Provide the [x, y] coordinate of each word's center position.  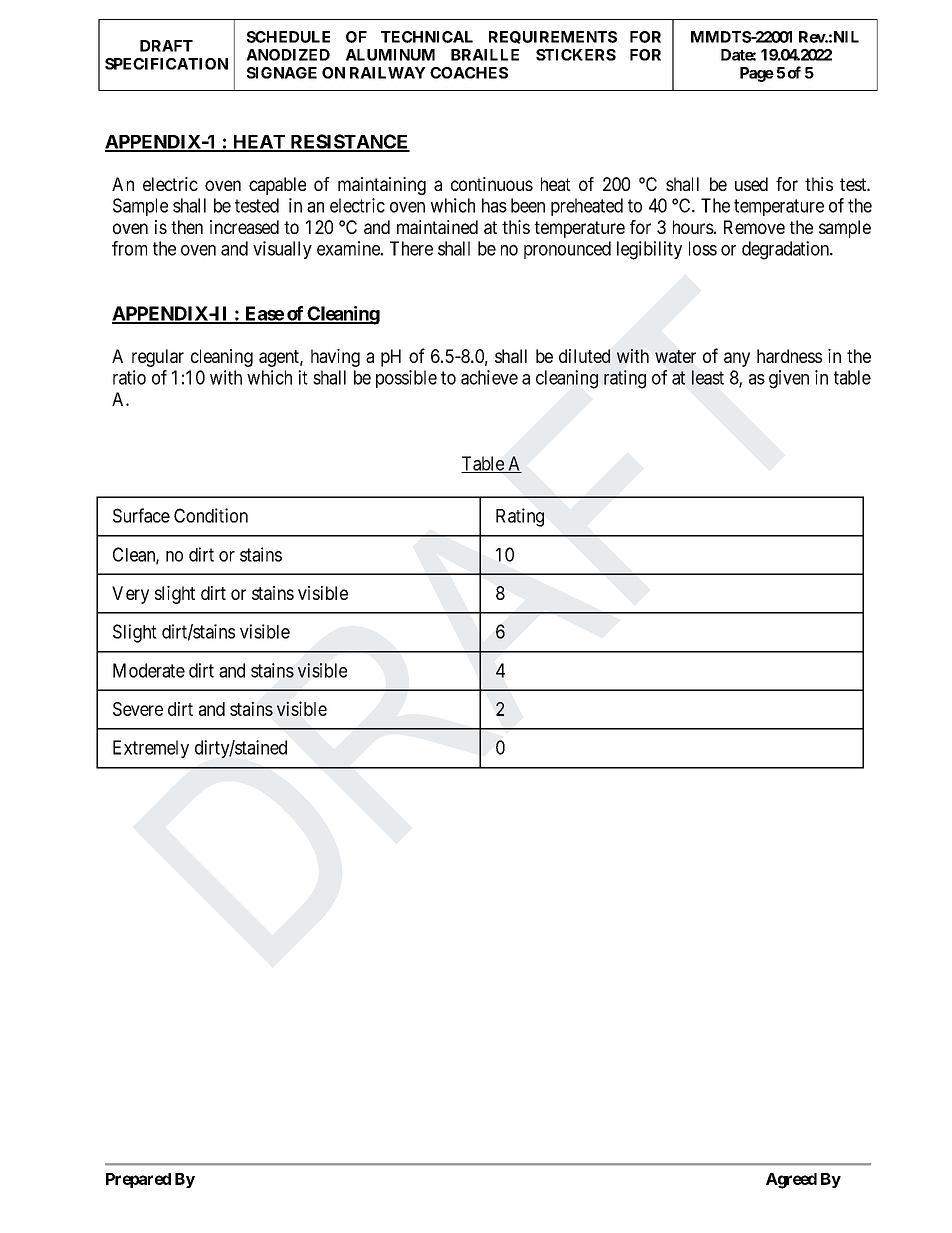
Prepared [138, 1180]
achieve [489, 377]
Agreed [791, 1181]
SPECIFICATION [166, 64]
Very [130, 595]
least [708, 377]
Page [757, 74]
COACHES [469, 73]
